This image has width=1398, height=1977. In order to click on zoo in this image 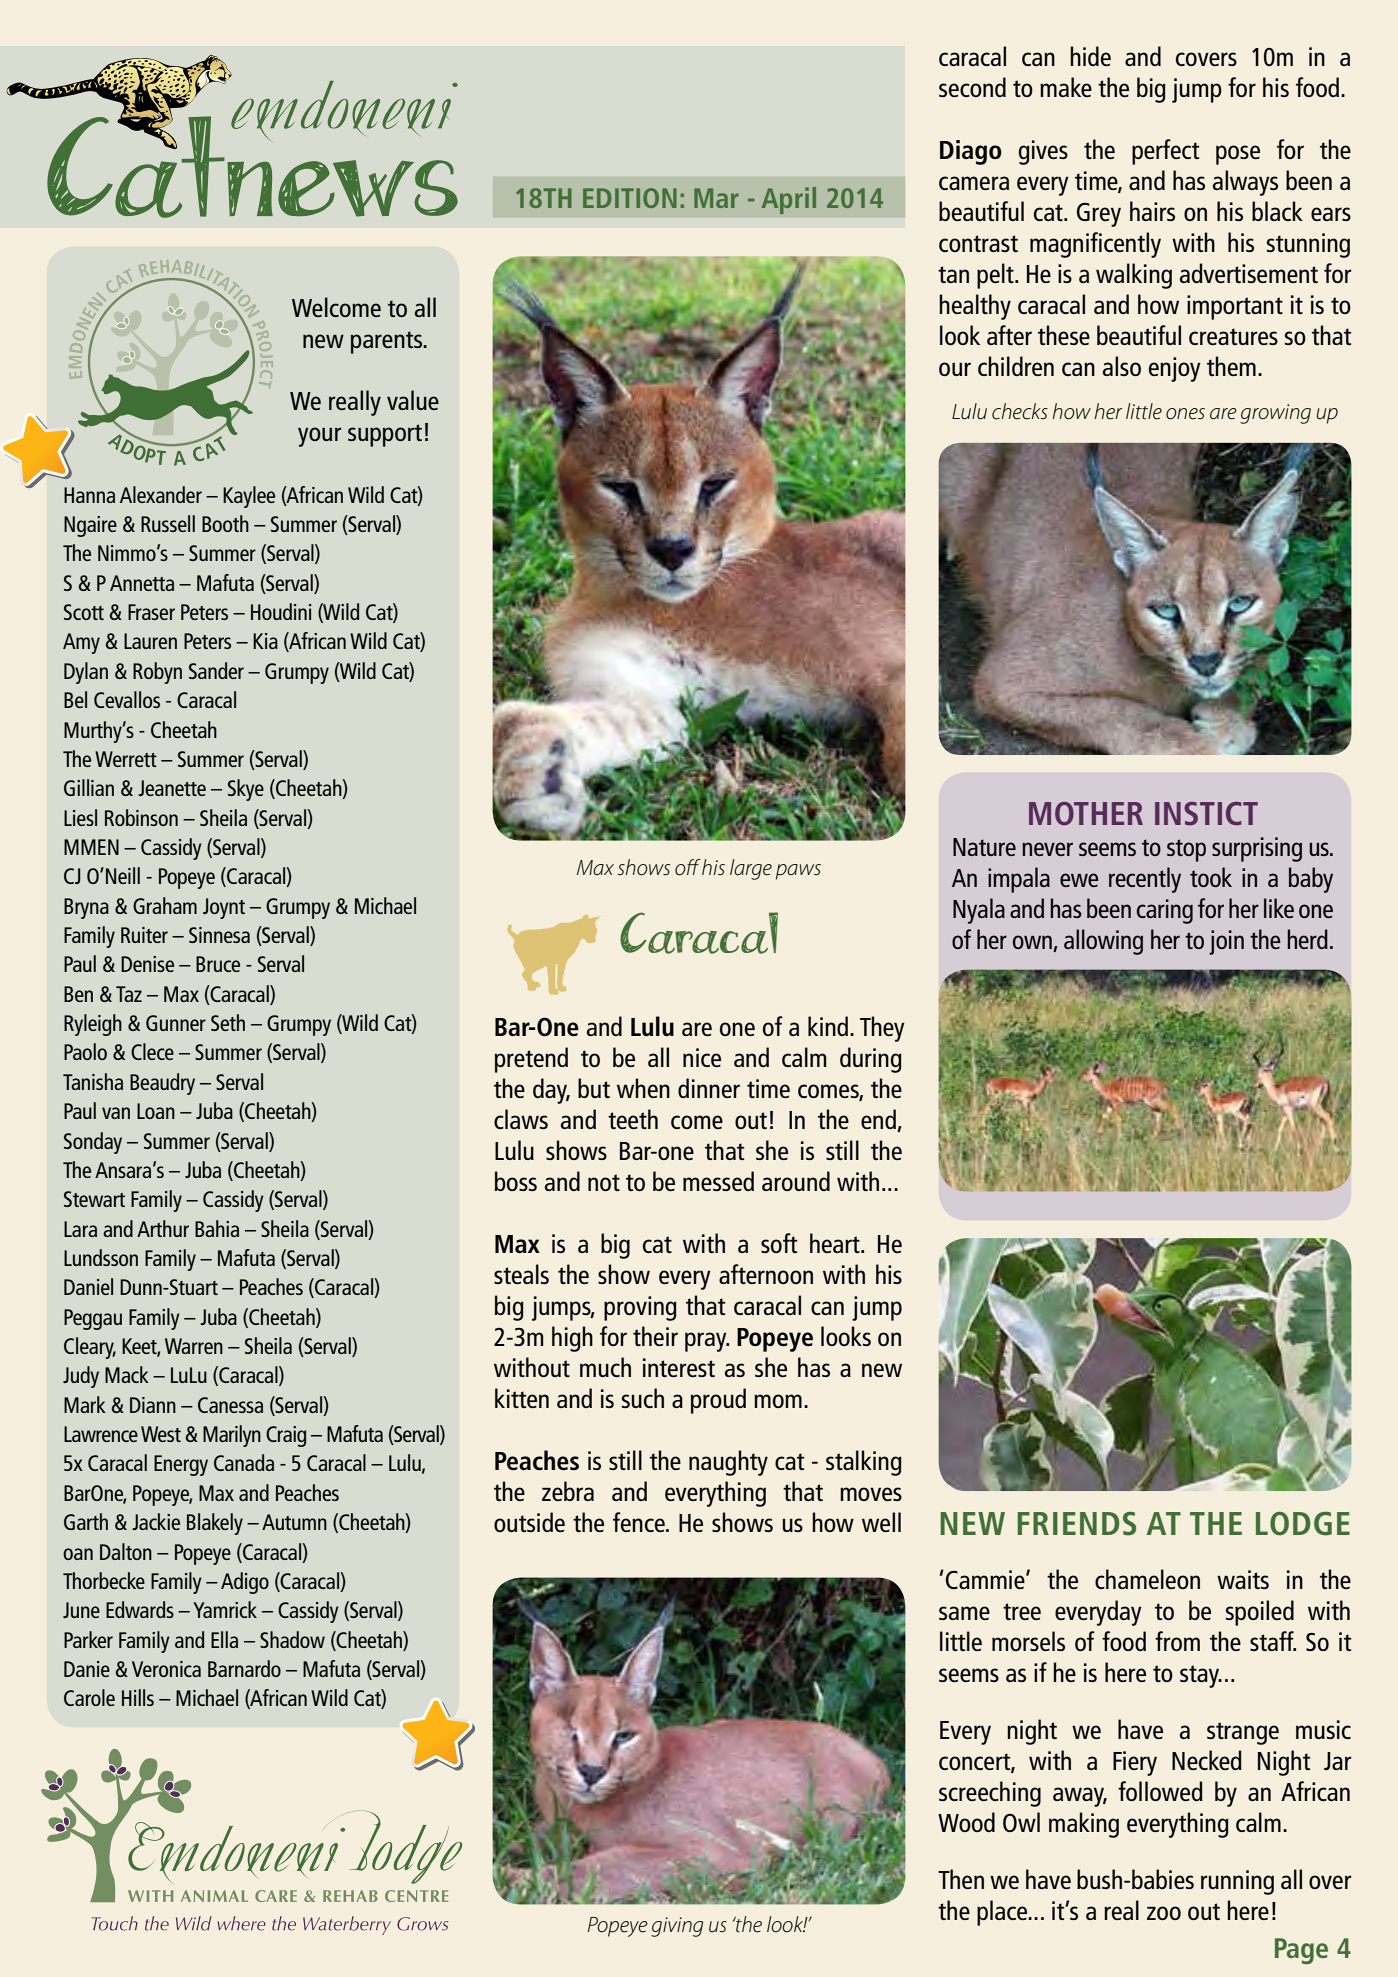, I will do `click(1164, 1913)`.
